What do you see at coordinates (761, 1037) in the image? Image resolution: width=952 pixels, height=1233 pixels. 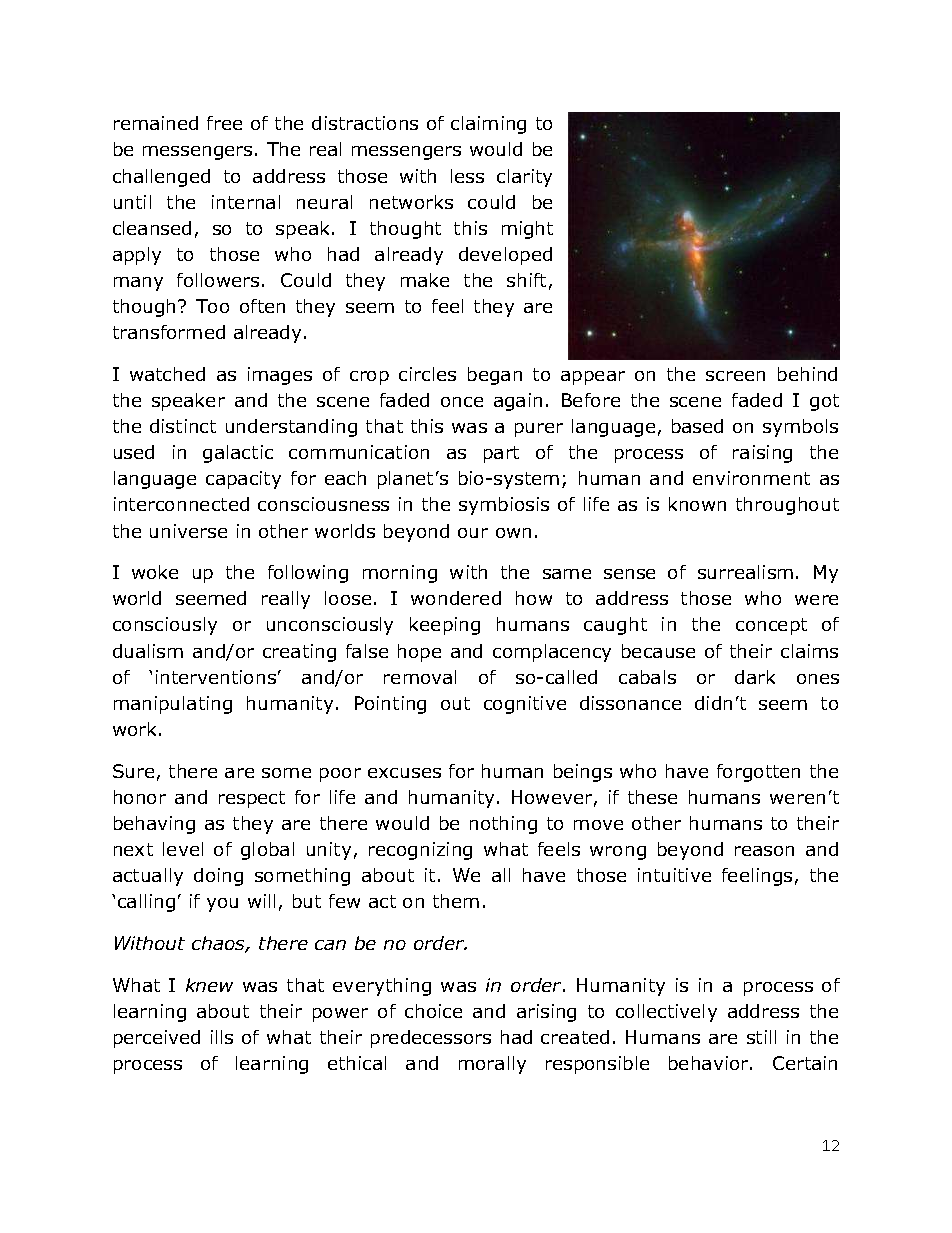 I see `still` at bounding box center [761, 1037].
